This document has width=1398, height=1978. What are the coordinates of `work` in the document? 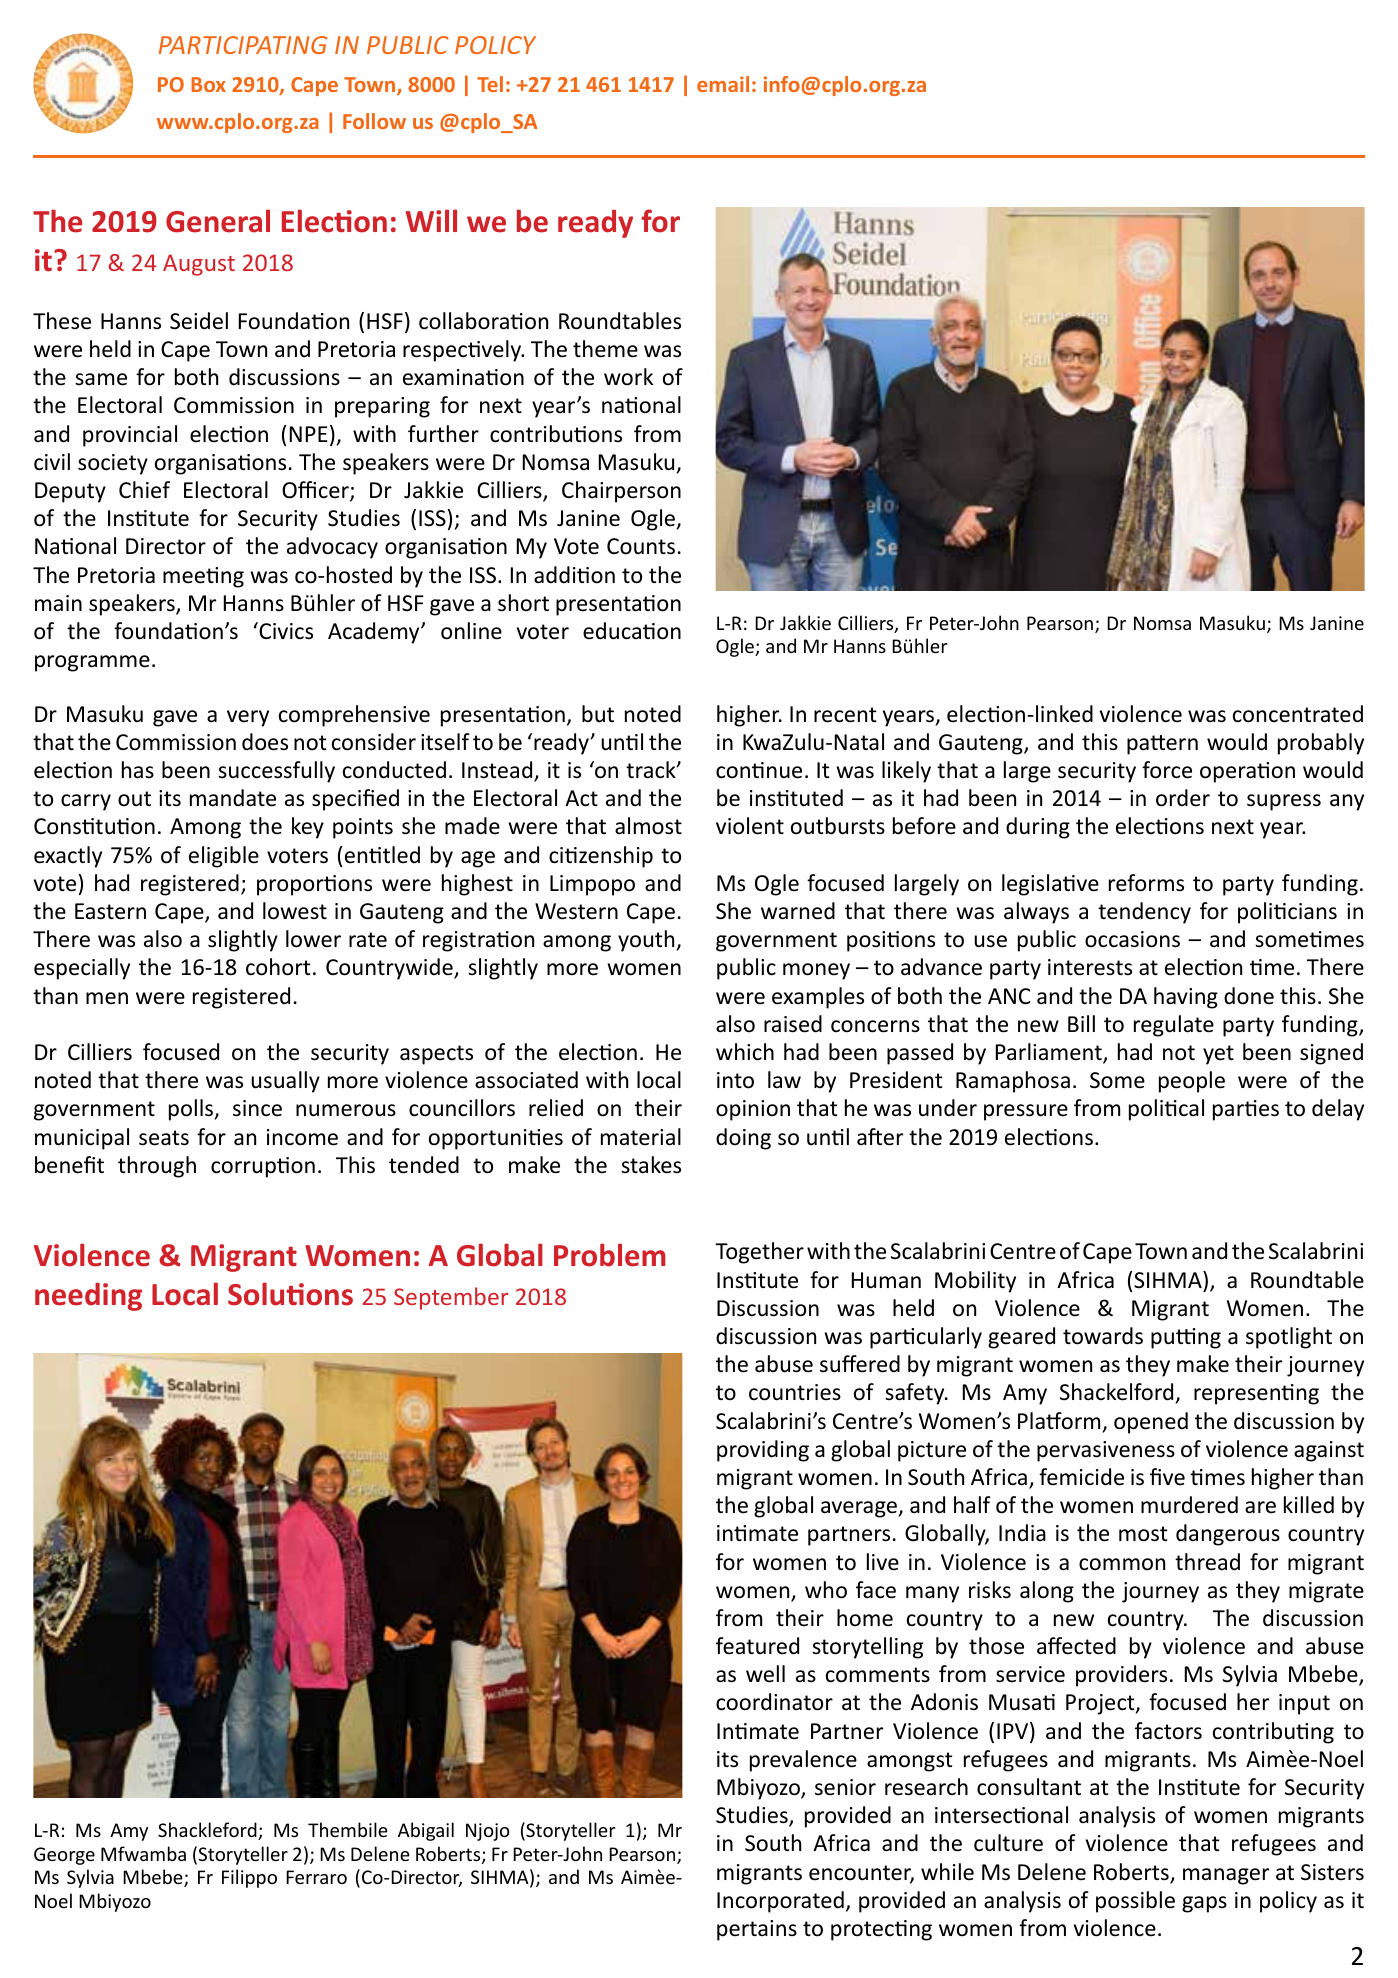 It's located at (628, 377).
